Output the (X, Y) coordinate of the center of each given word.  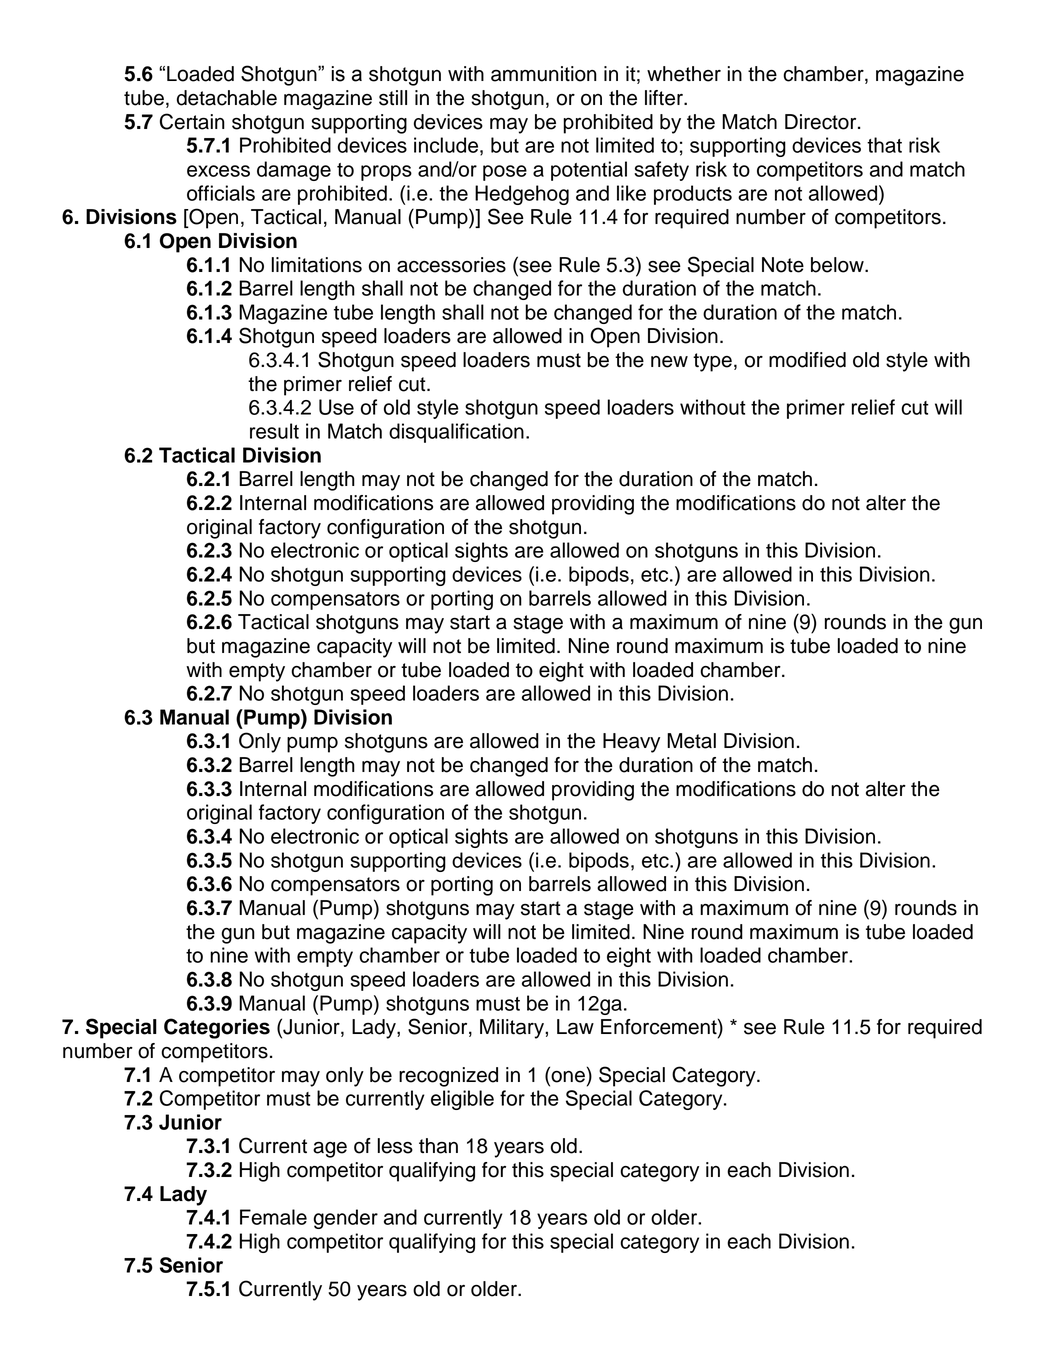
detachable (227, 98)
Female (273, 1217)
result (274, 431)
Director (822, 122)
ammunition (544, 74)
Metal (691, 741)
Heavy (631, 743)
